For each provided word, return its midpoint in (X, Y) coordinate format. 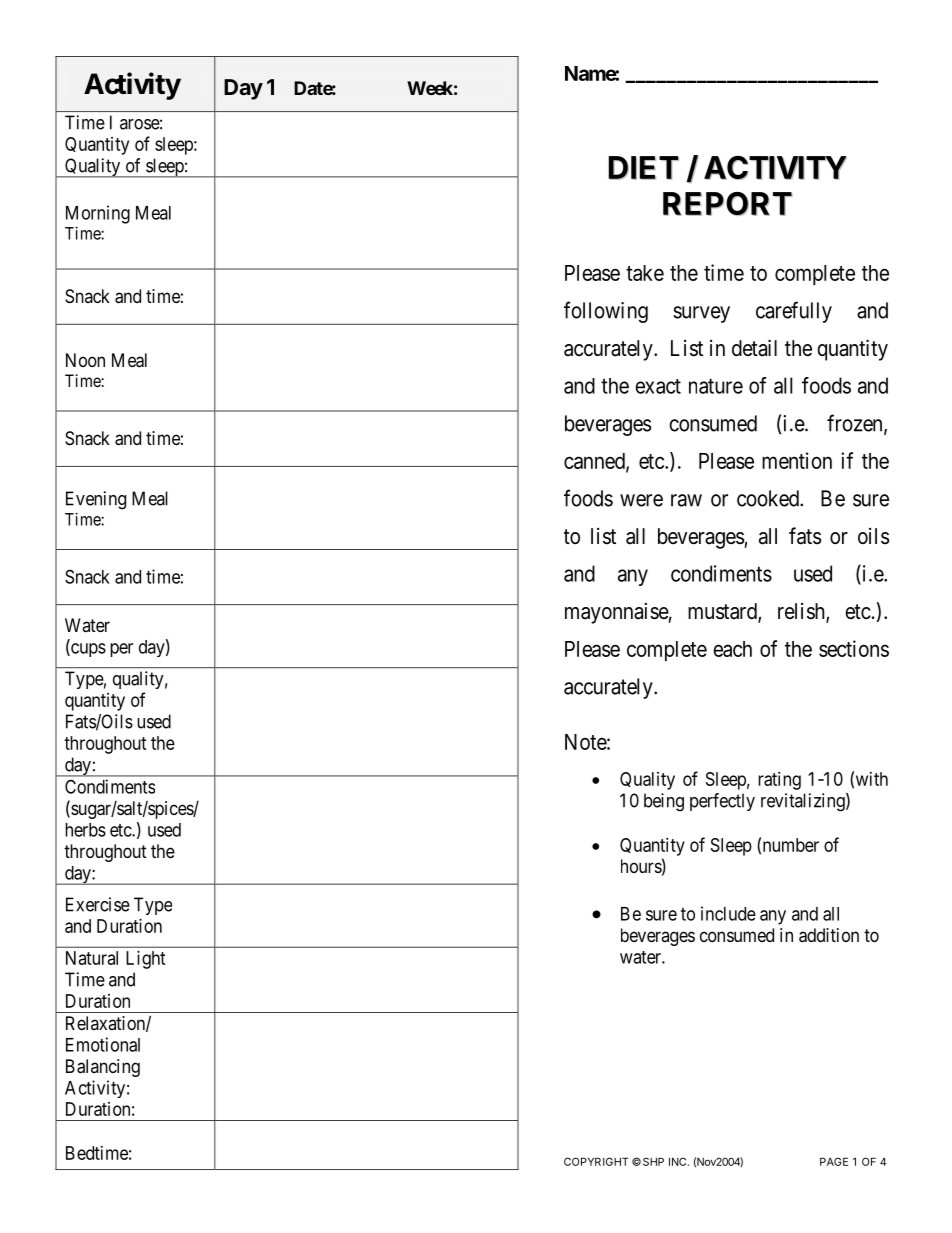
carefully (794, 312)
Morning (98, 214)
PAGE (834, 1161)
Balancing (103, 1068)
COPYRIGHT (596, 1161)
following (606, 312)
